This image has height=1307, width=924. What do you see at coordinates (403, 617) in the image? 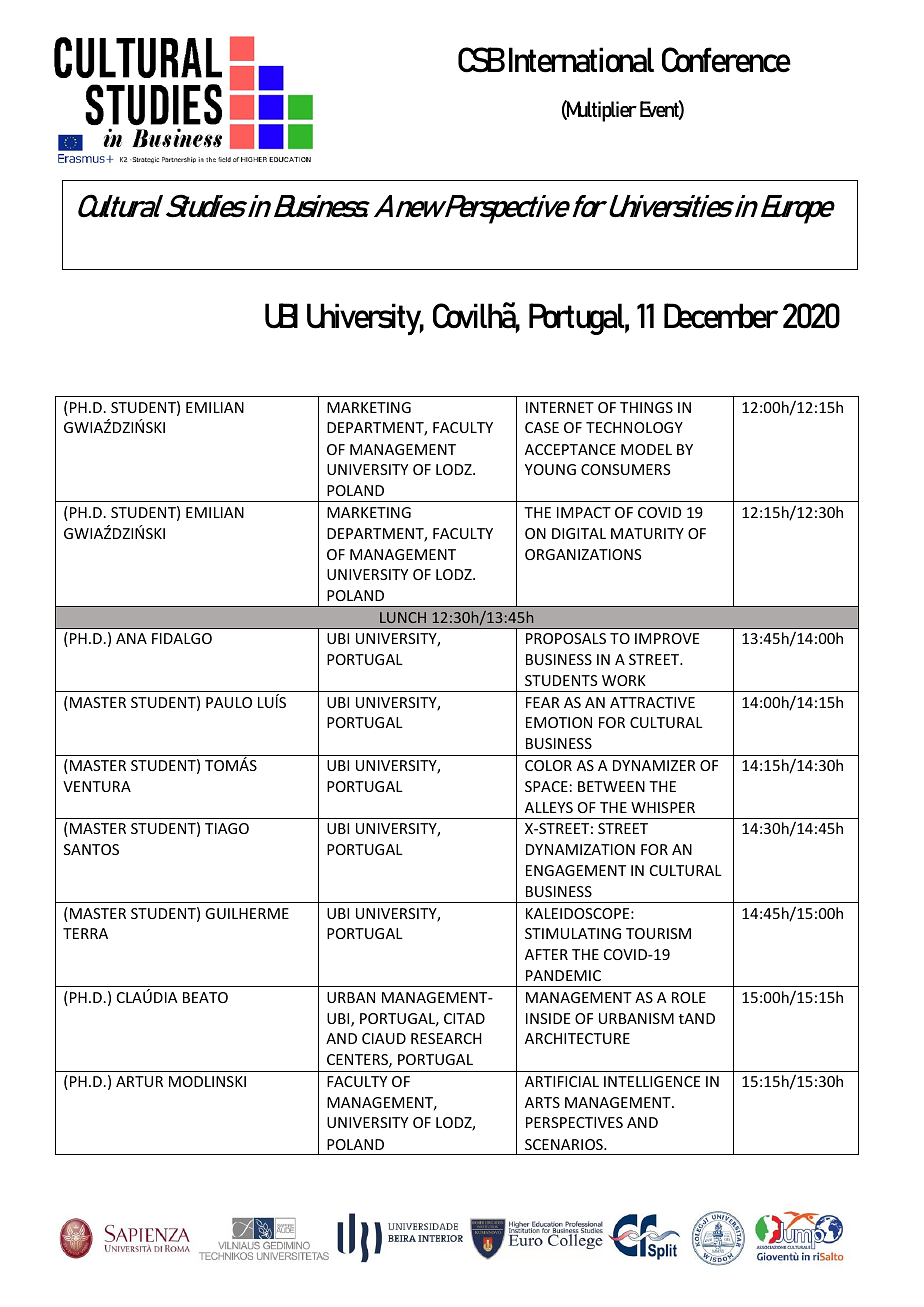
I see `LUNCH` at bounding box center [403, 617].
